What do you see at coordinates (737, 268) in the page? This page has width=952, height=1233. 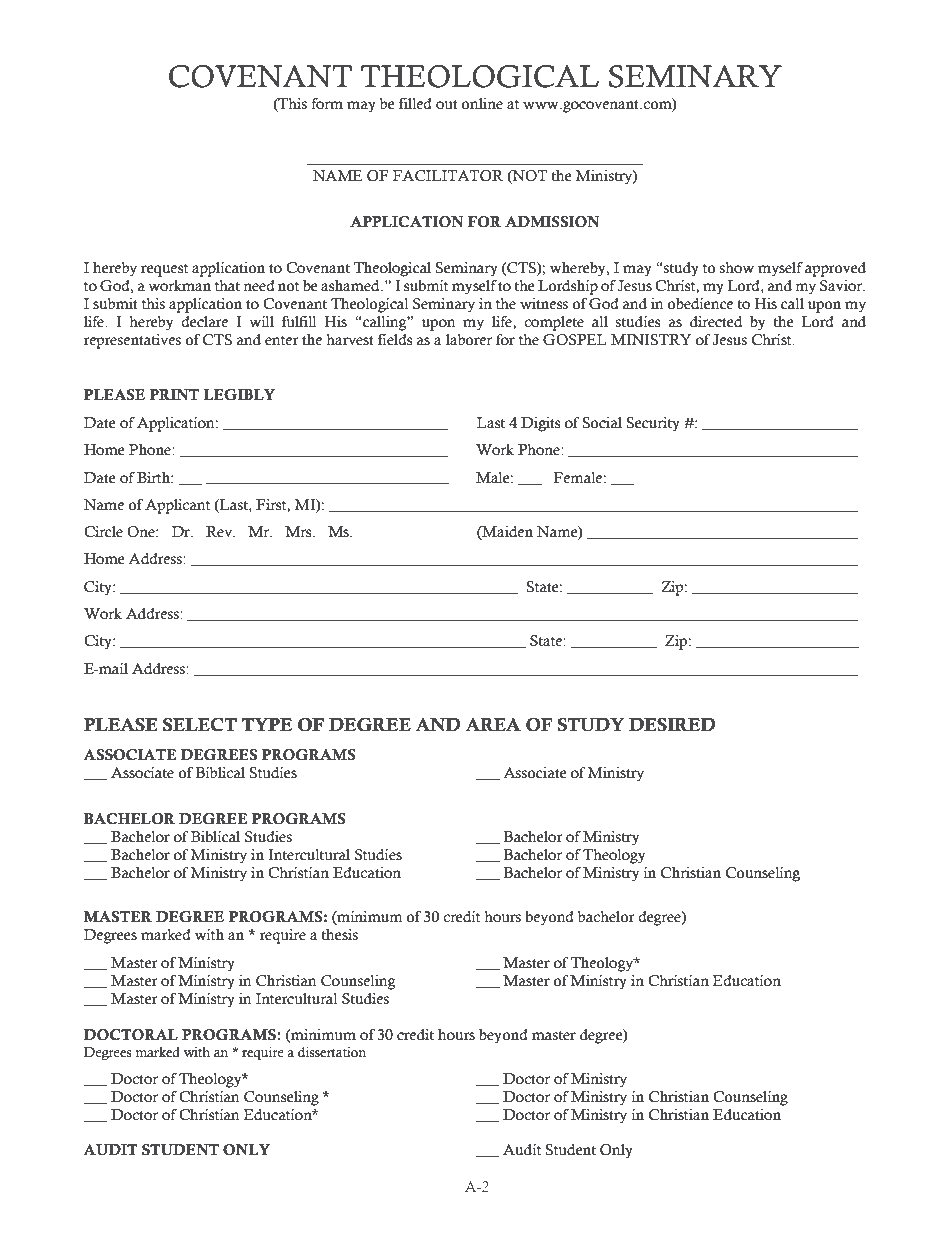 I see `show` at bounding box center [737, 268].
